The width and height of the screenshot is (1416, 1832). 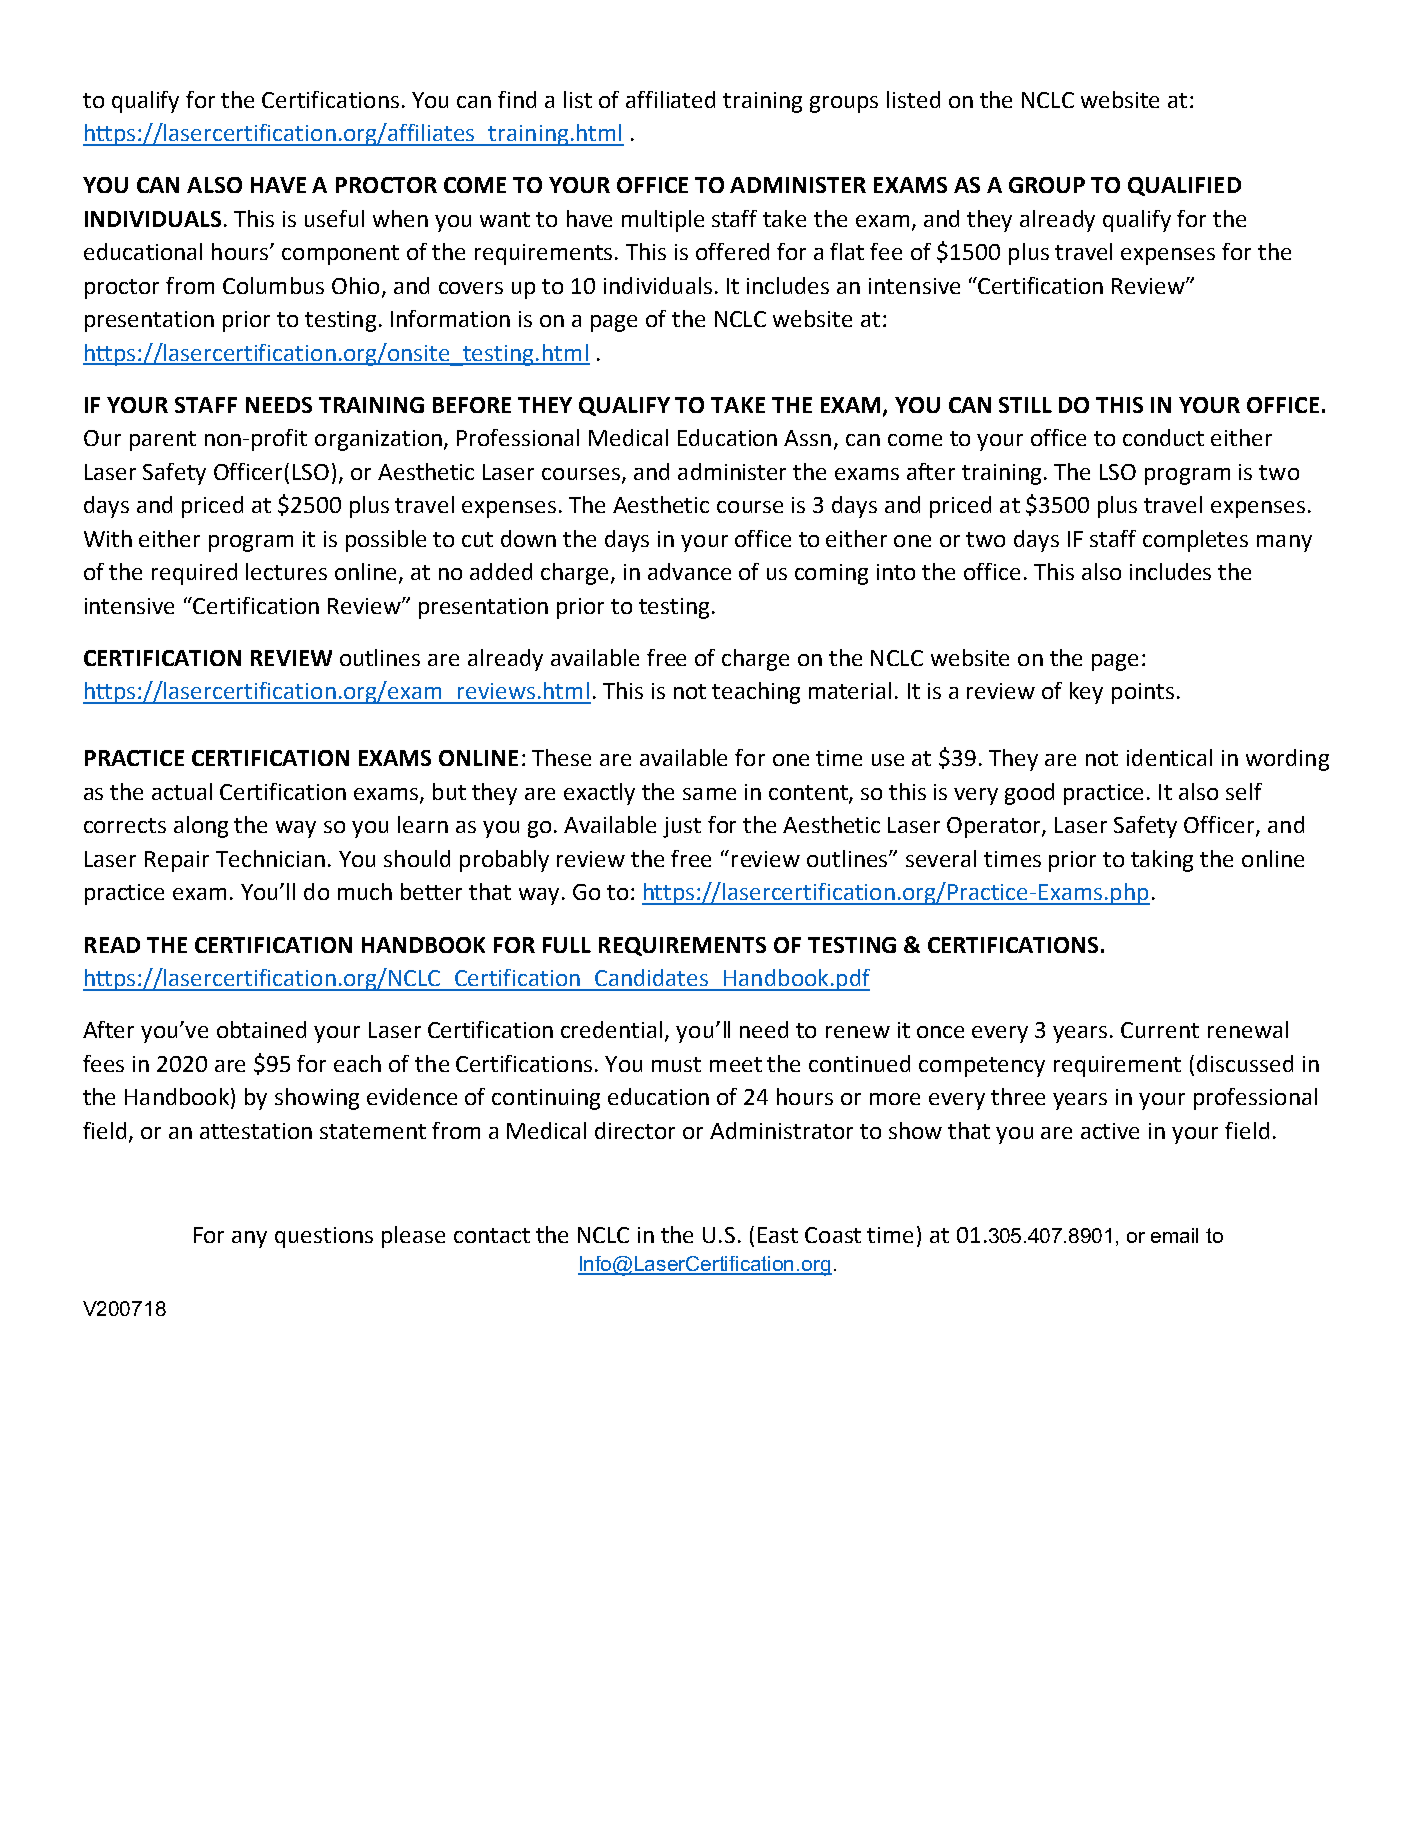 I want to click on Assn, so click(x=807, y=438).
